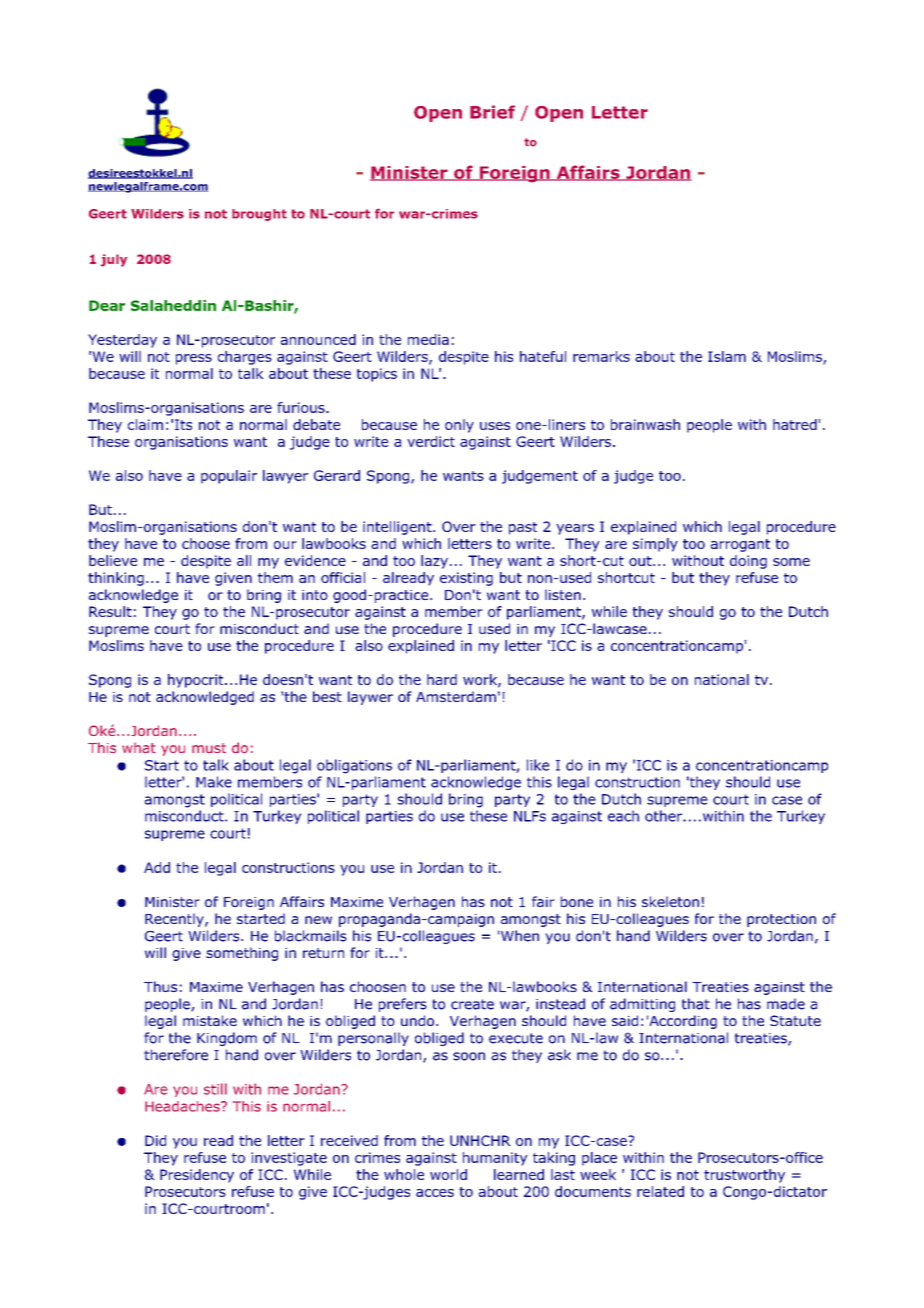 The width and height of the document is (924, 1308). I want to click on Result, so click(110, 611).
